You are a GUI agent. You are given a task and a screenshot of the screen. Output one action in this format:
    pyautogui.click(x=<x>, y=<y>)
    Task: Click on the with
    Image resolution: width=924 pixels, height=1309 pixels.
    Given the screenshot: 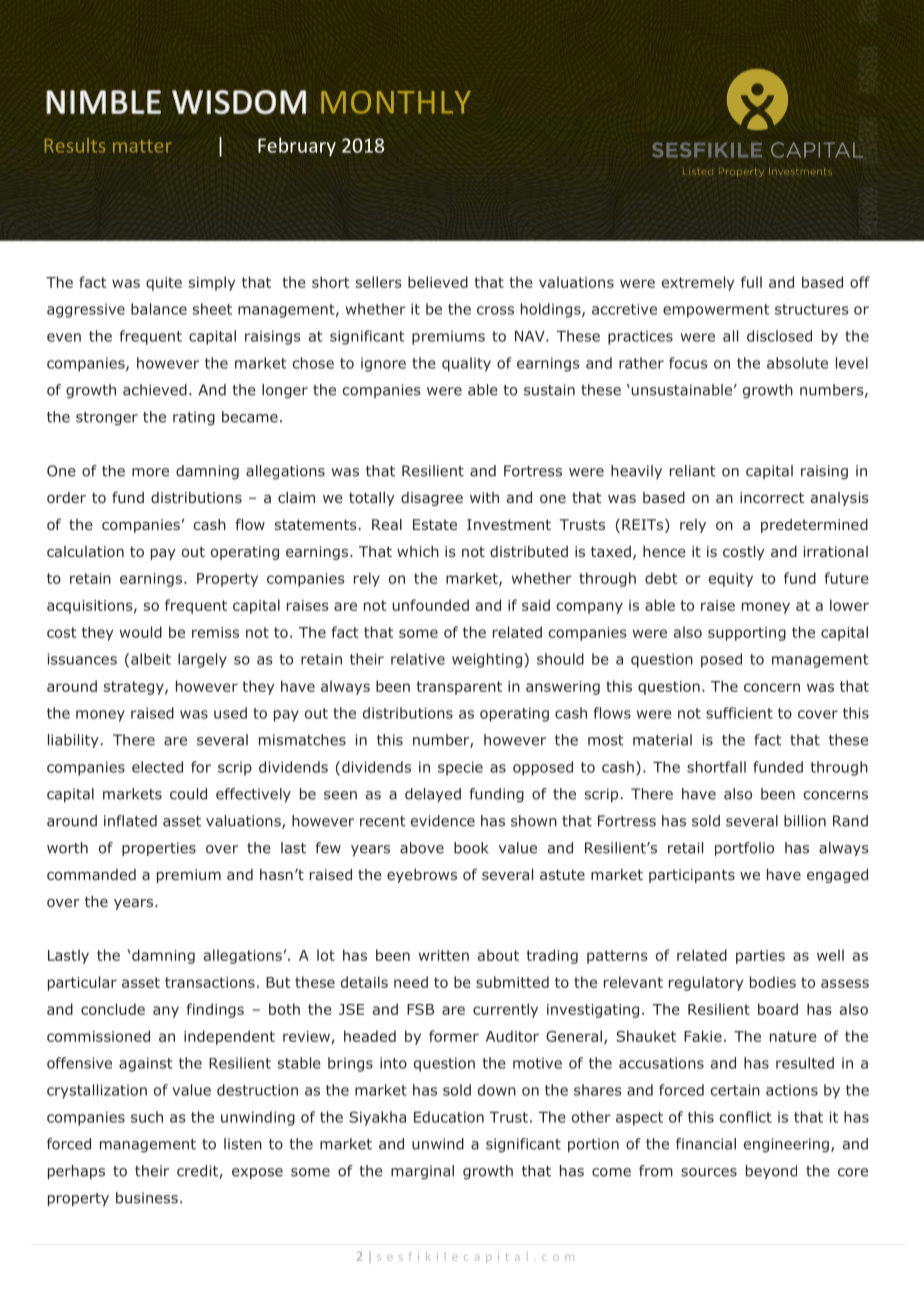 What is the action you would take?
    pyautogui.click(x=484, y=497)
